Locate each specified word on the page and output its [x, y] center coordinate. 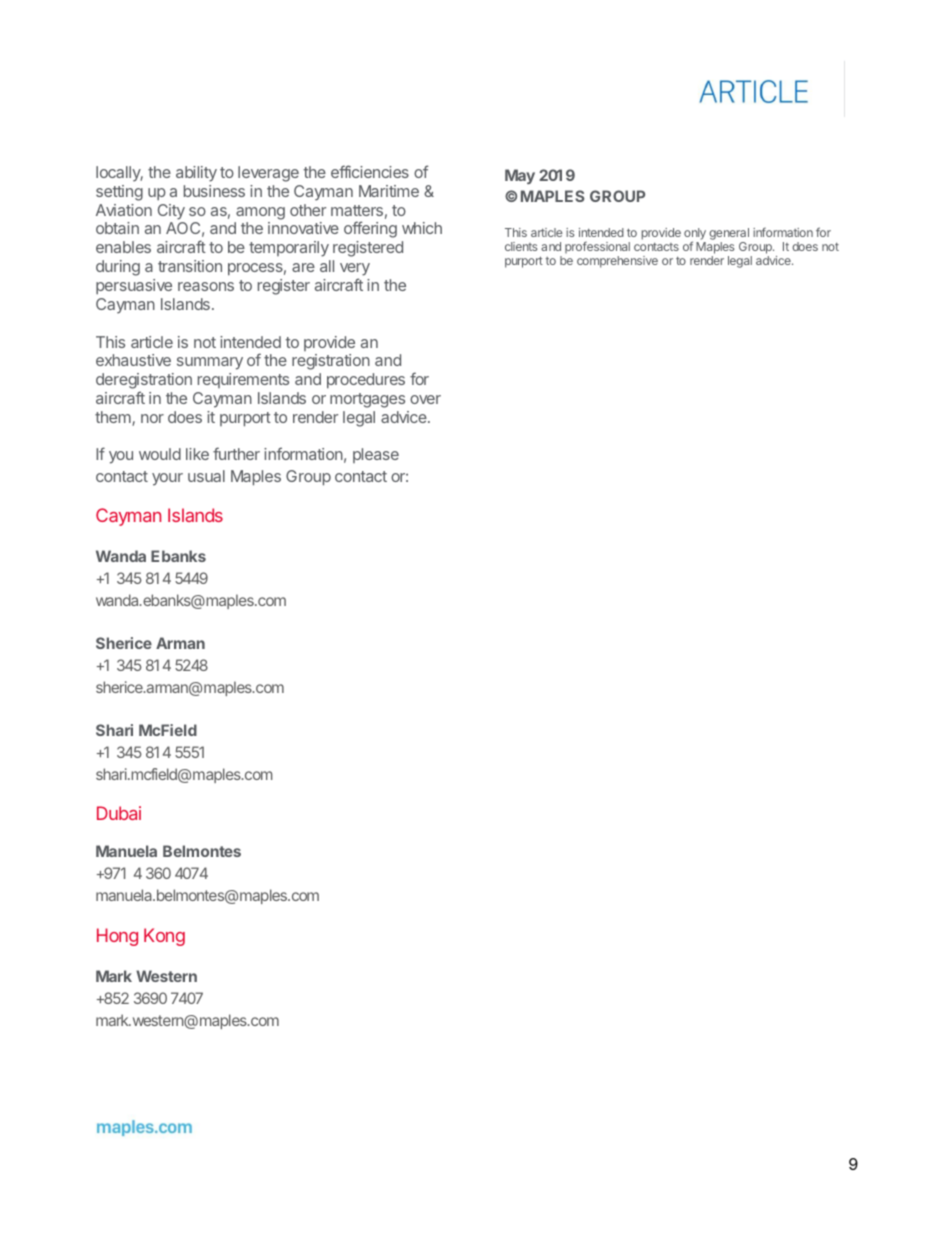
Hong [117, 937]
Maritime [389, 191]
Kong [164, 937]
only [695, 235]
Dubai [119, 813]
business [214, 191]
